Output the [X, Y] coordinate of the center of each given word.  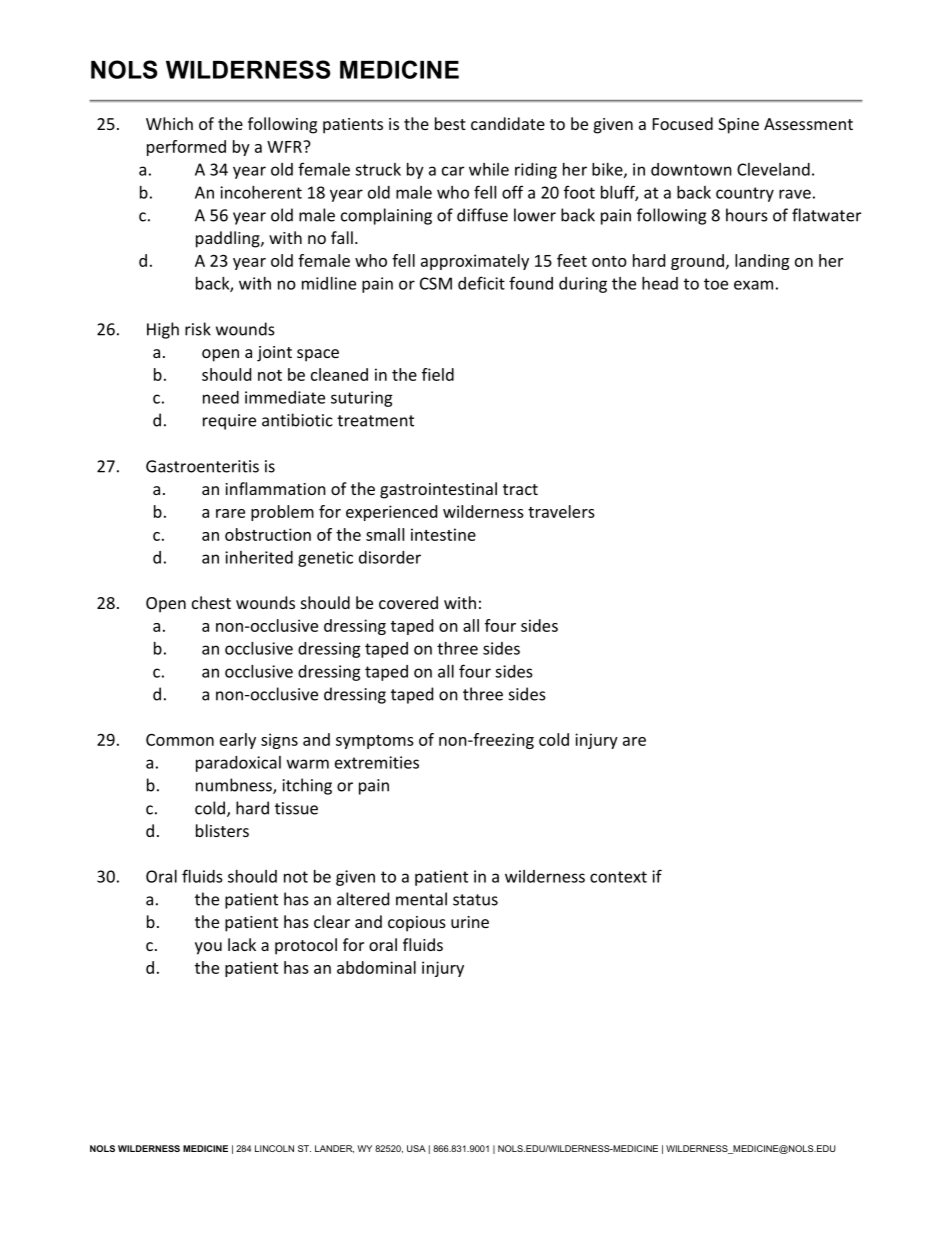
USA [416, 1148]
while [489, 169]
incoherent [261, 192]
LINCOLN [274, 1148]
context [618, 877]
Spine [738, 126]
